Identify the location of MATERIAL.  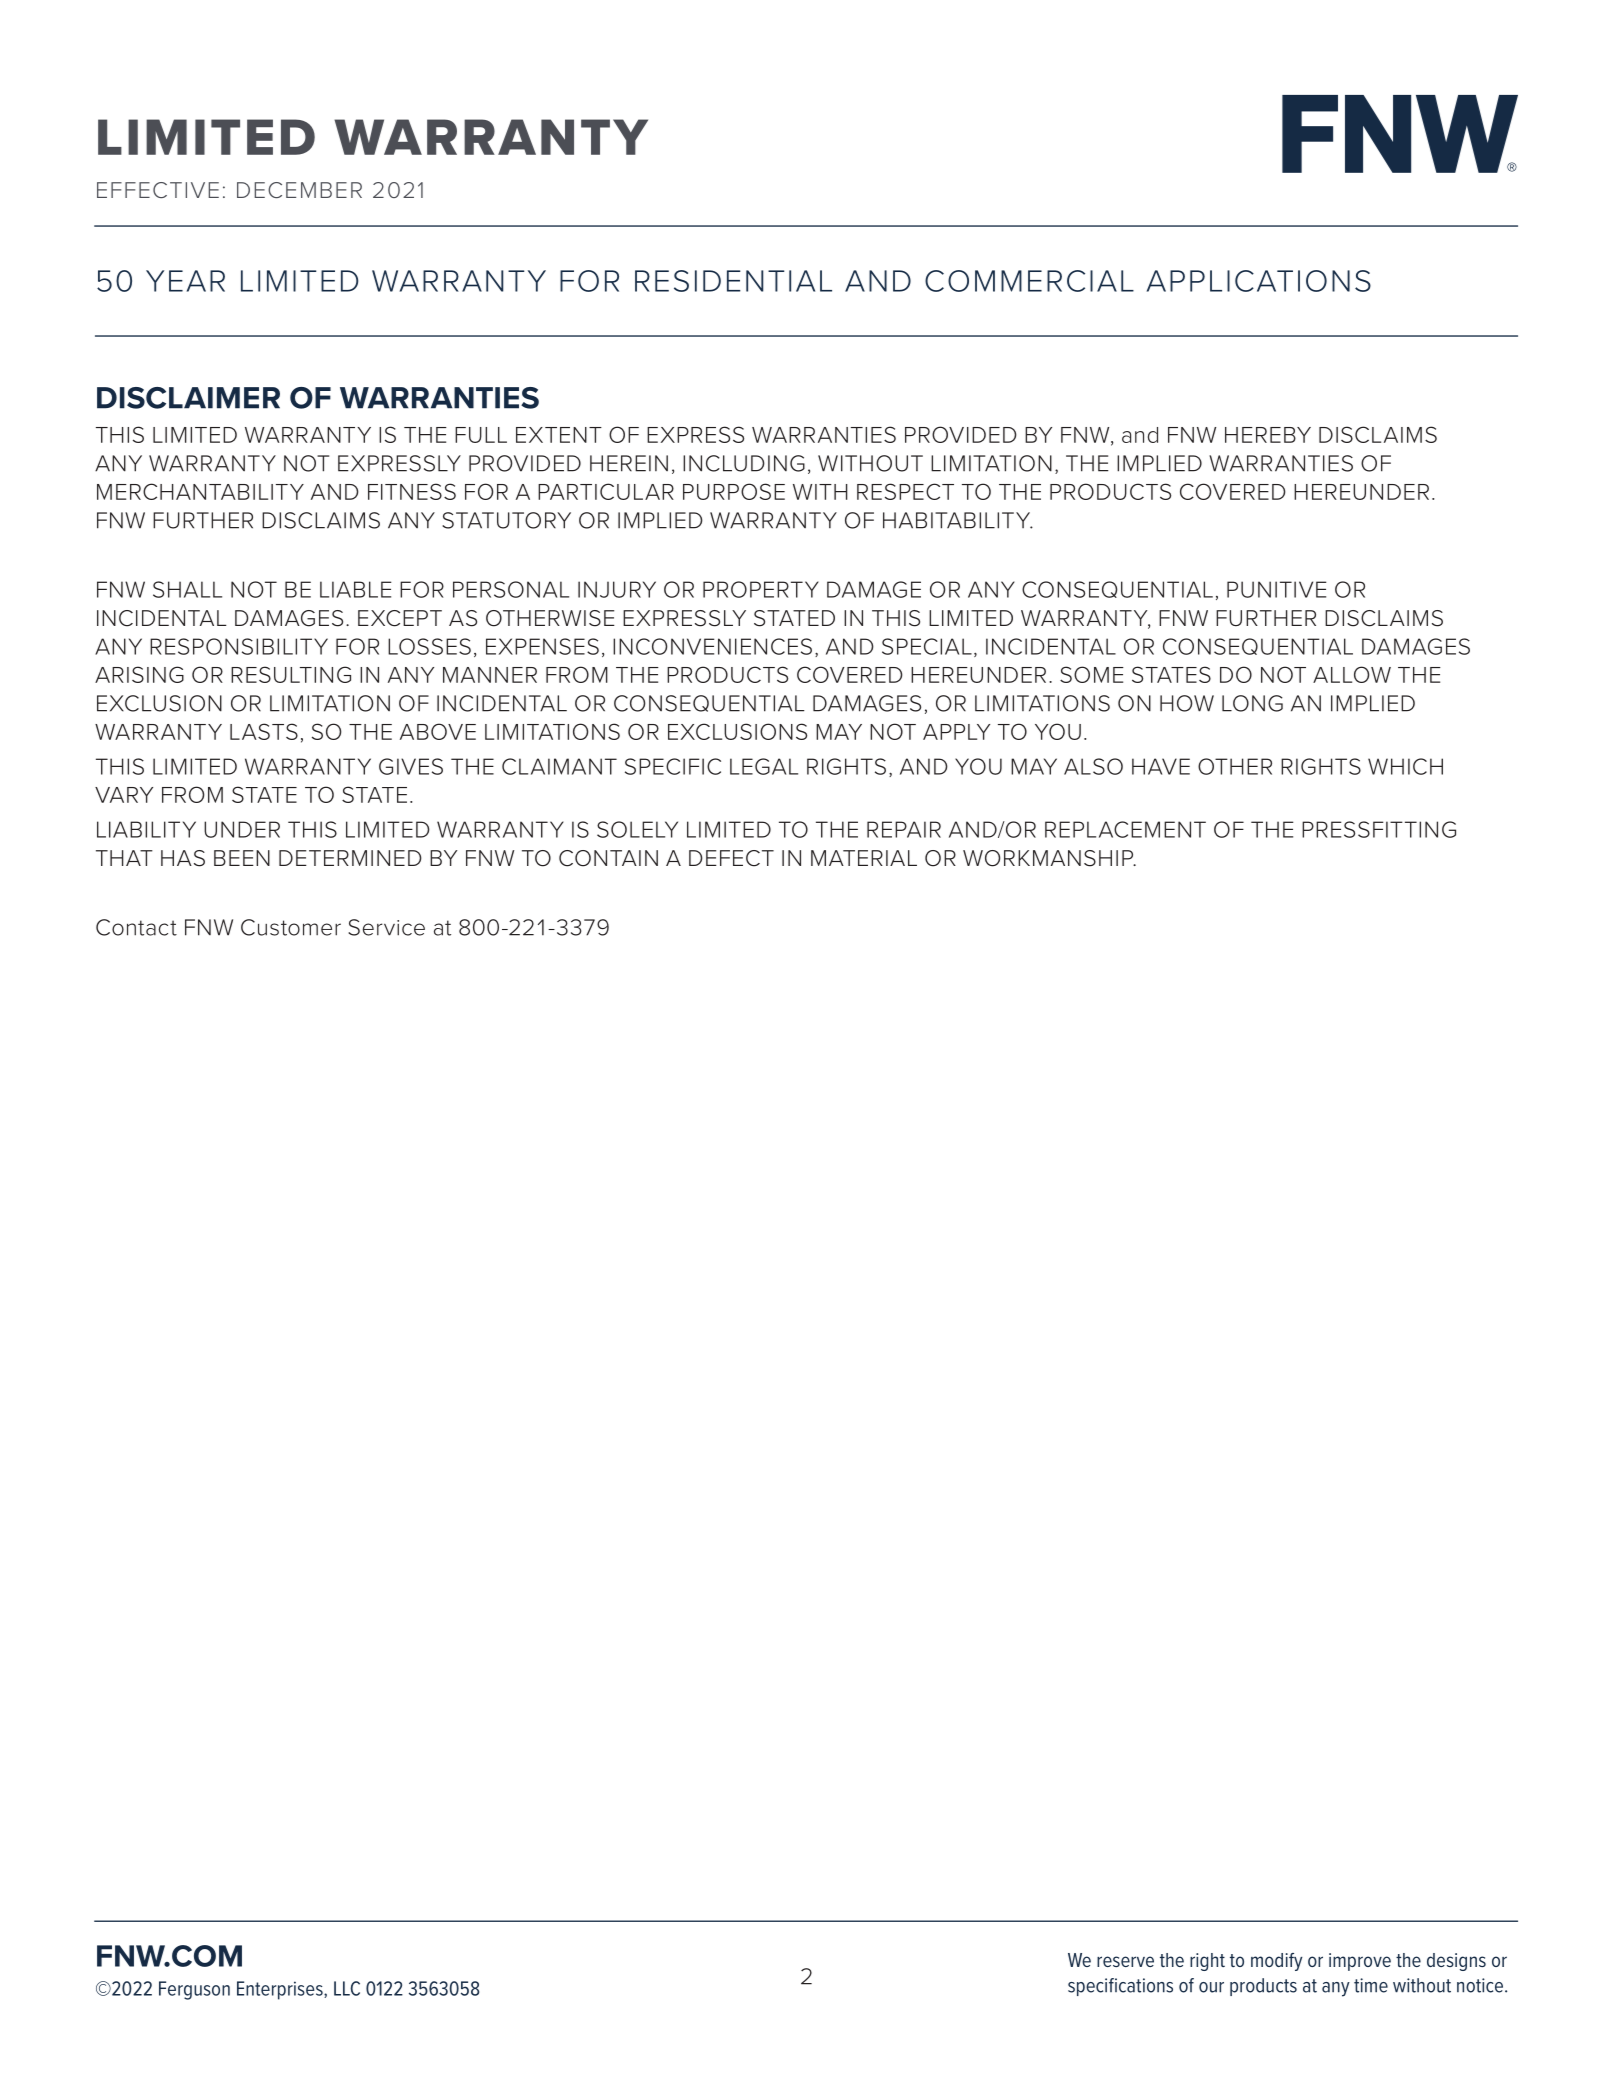
(864, 858).
